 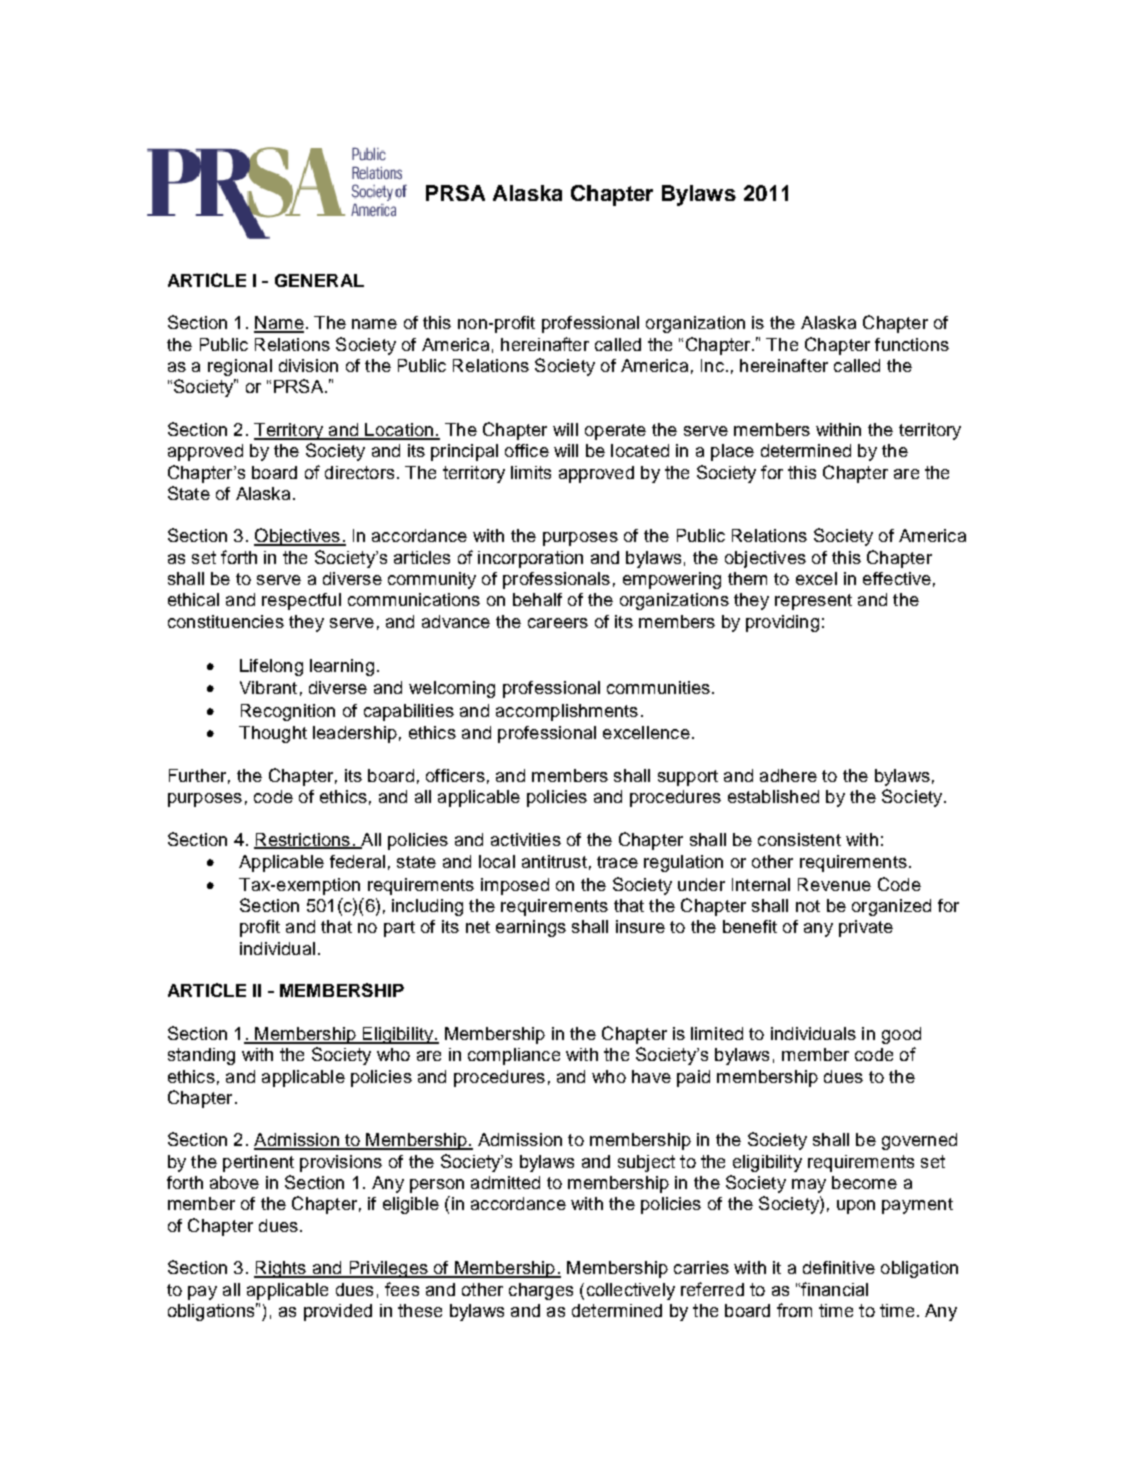 What do you see at coordinates (281, 1269) in the screenshot?
I see `Rights` at bounding box center [281, 1269].
